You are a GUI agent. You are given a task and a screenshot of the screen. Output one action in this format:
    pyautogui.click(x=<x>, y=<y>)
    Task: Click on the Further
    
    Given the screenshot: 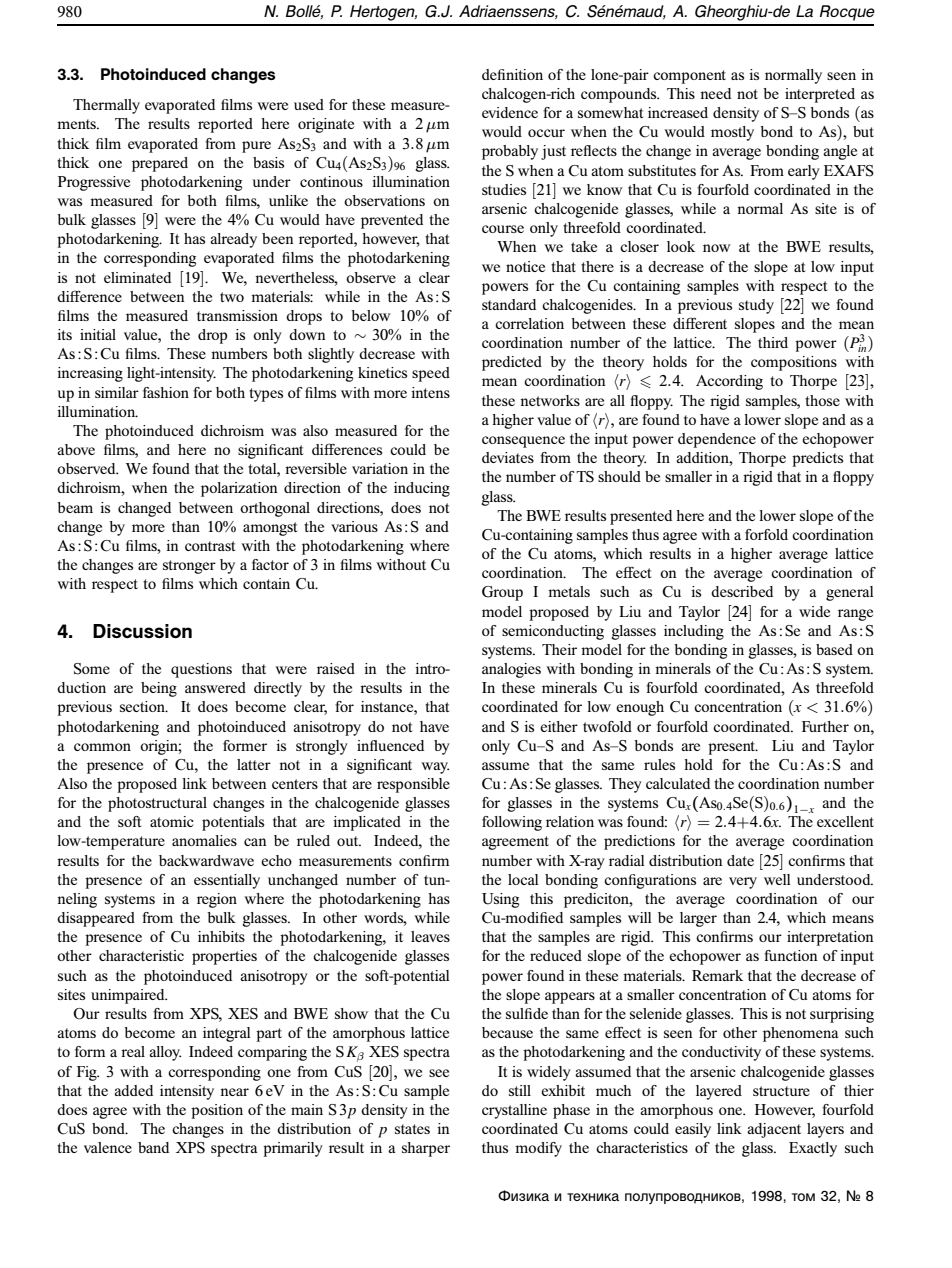 What is the action you would take?
    pyautogui.click(x=825, y=726)
